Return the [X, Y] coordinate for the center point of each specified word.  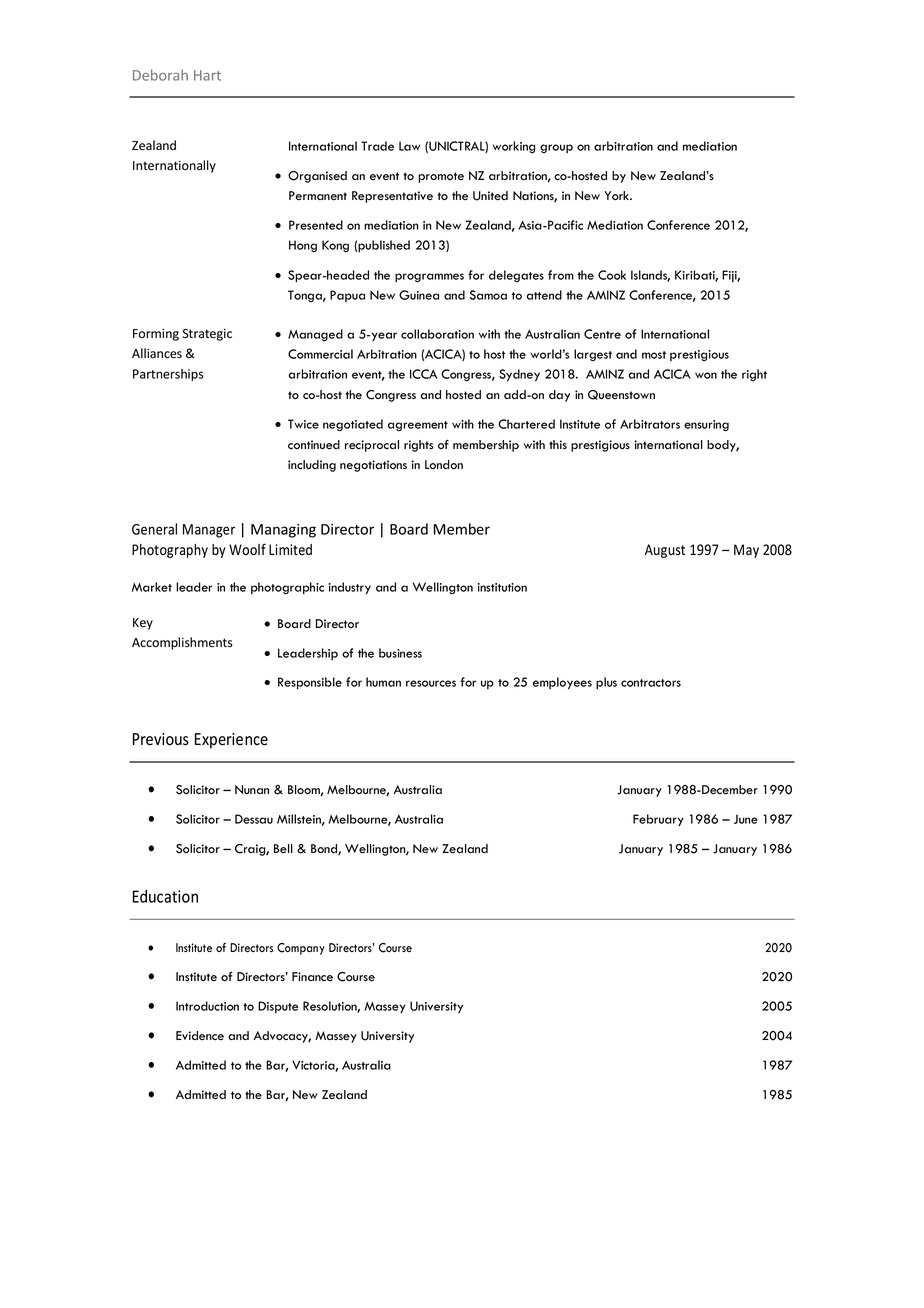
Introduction [207, 1006]
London [444, 464]
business [400, 653]
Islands [650, 276]
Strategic [207, 335]
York [617, 195]
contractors [651, 683]
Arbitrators [650, 424]
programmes [429, 278]
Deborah [160, 75]
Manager [209, 531]
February [658, 820]
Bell [283, 849]
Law [409, 146]
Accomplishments [182, 643]
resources [431, 683]
